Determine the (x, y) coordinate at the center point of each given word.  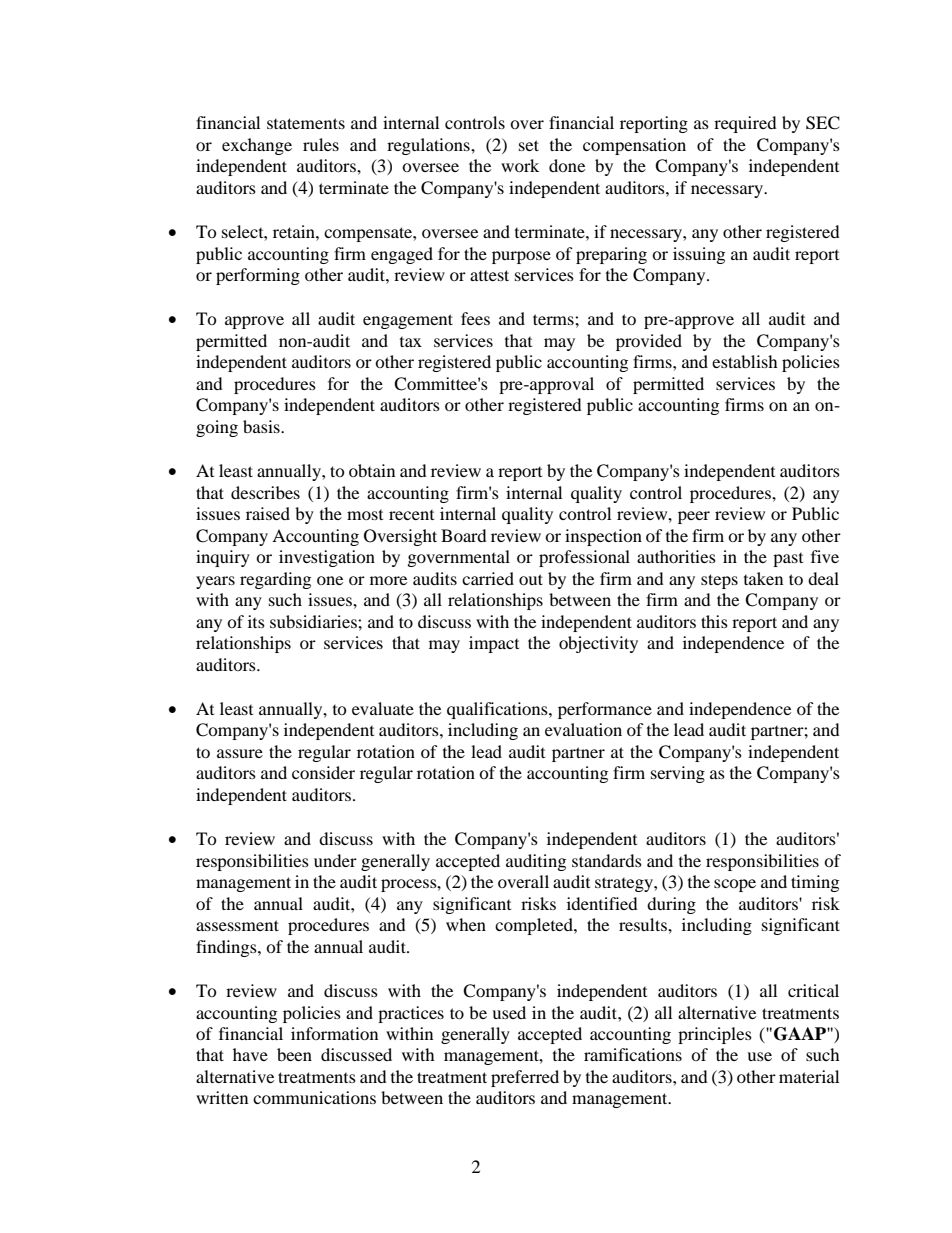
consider (323, 772)
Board (464, 535)
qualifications (498, 710)
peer (694, 517)
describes (265, 492)
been (294, 1054)
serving (678, 774)
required (745, 124)
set (529, 145)
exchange (257, 146)
